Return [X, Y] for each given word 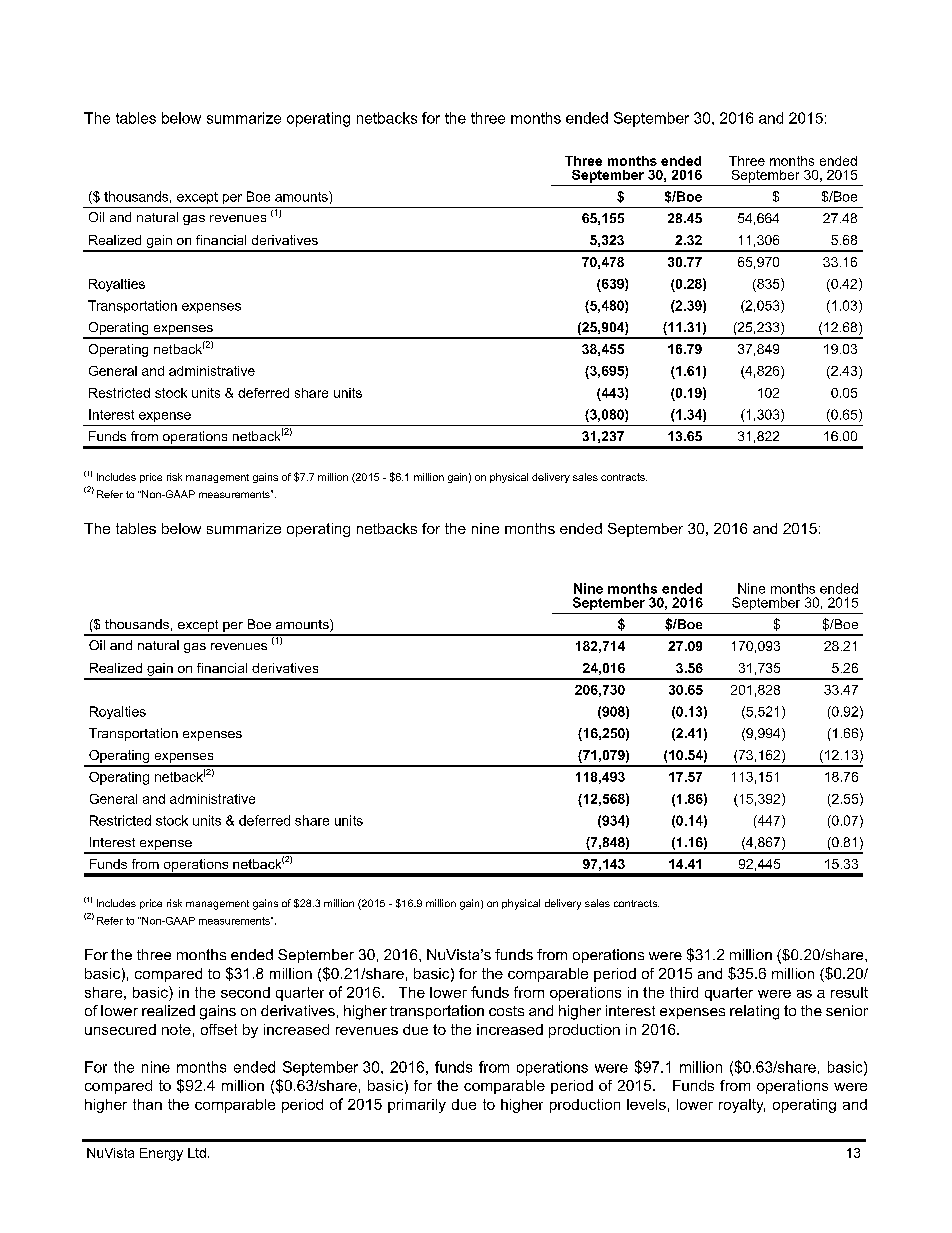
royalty [742, 1106]
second [245, 992]
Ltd [197, 1153]
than [147, 1104]
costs [506, 1011]
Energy [161, 1154]
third [684, 992]
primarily [417, 1106]
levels [646, 1104]
